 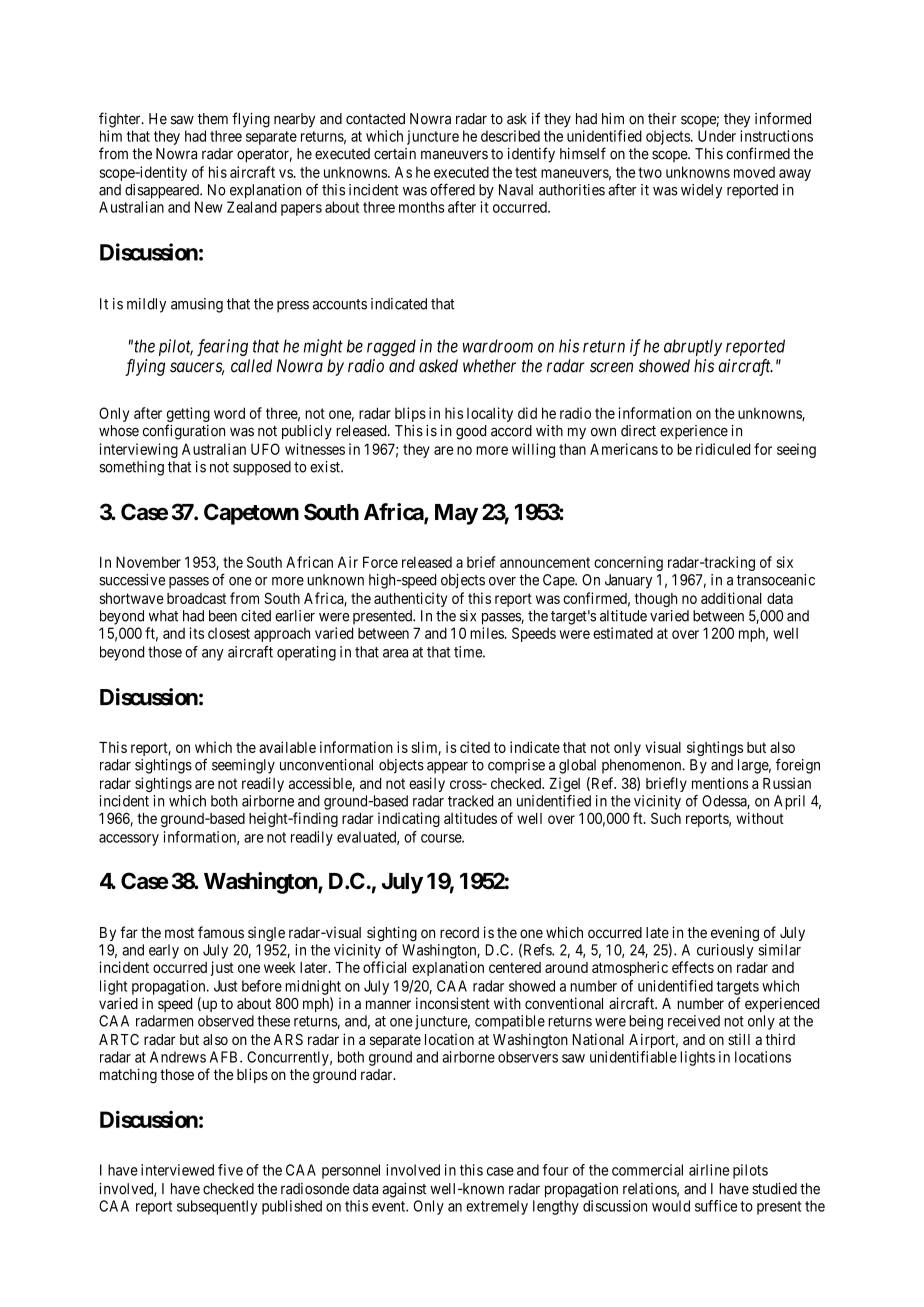 I want to click on interviewed, so click(x=177, y=1170).
